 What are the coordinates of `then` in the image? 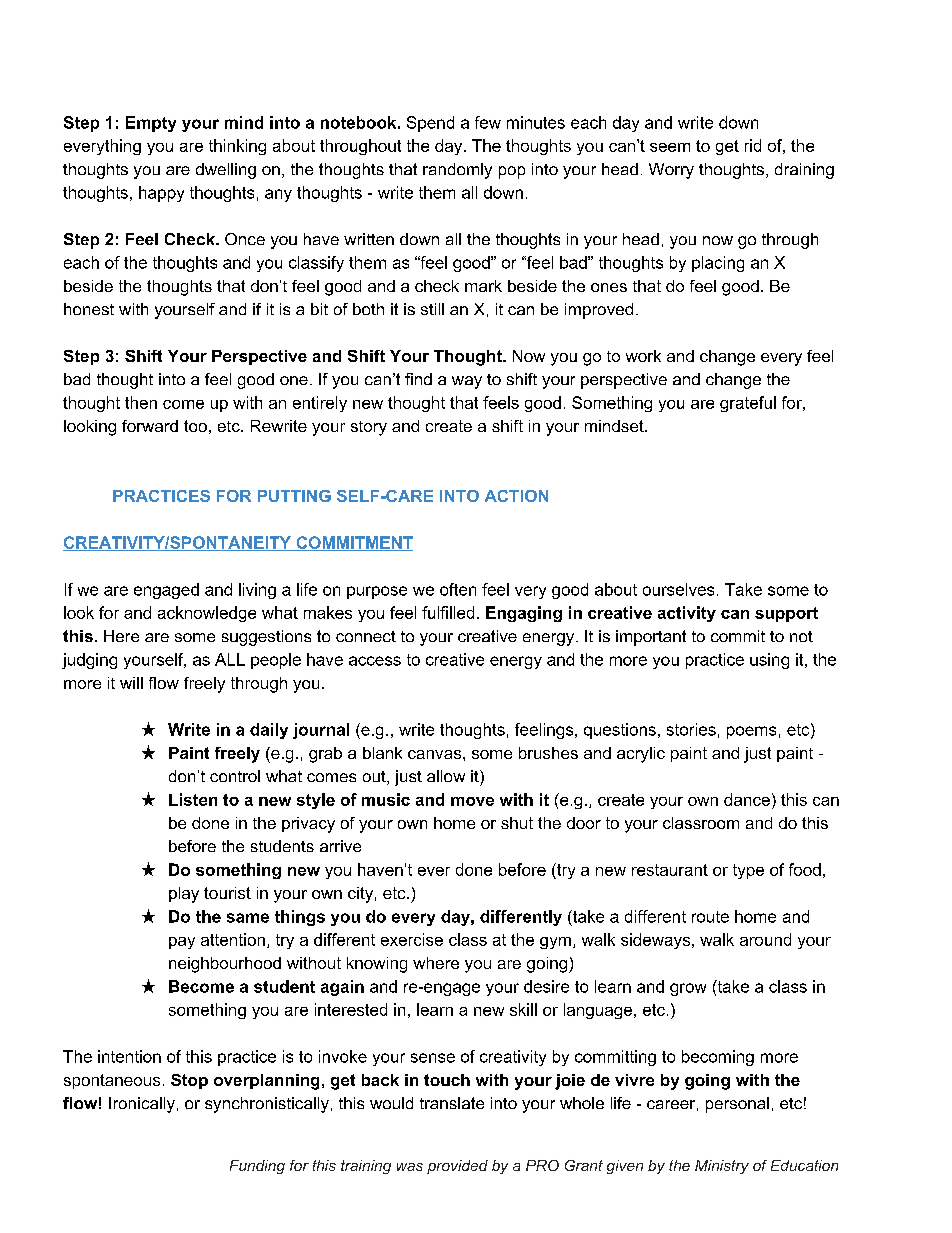 It's located at (141, 402).
